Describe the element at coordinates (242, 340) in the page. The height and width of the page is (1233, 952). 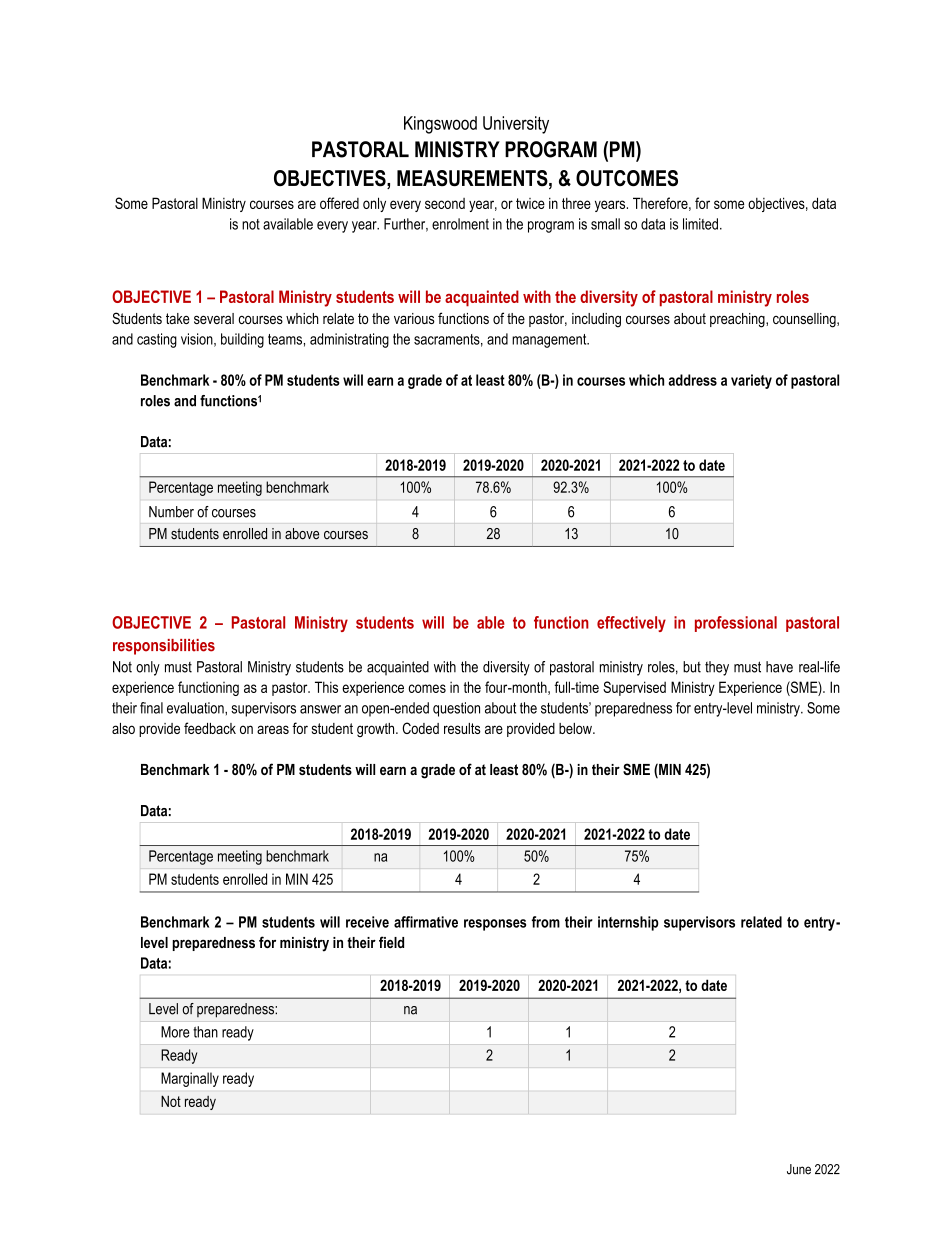
I see `building` at that location.
